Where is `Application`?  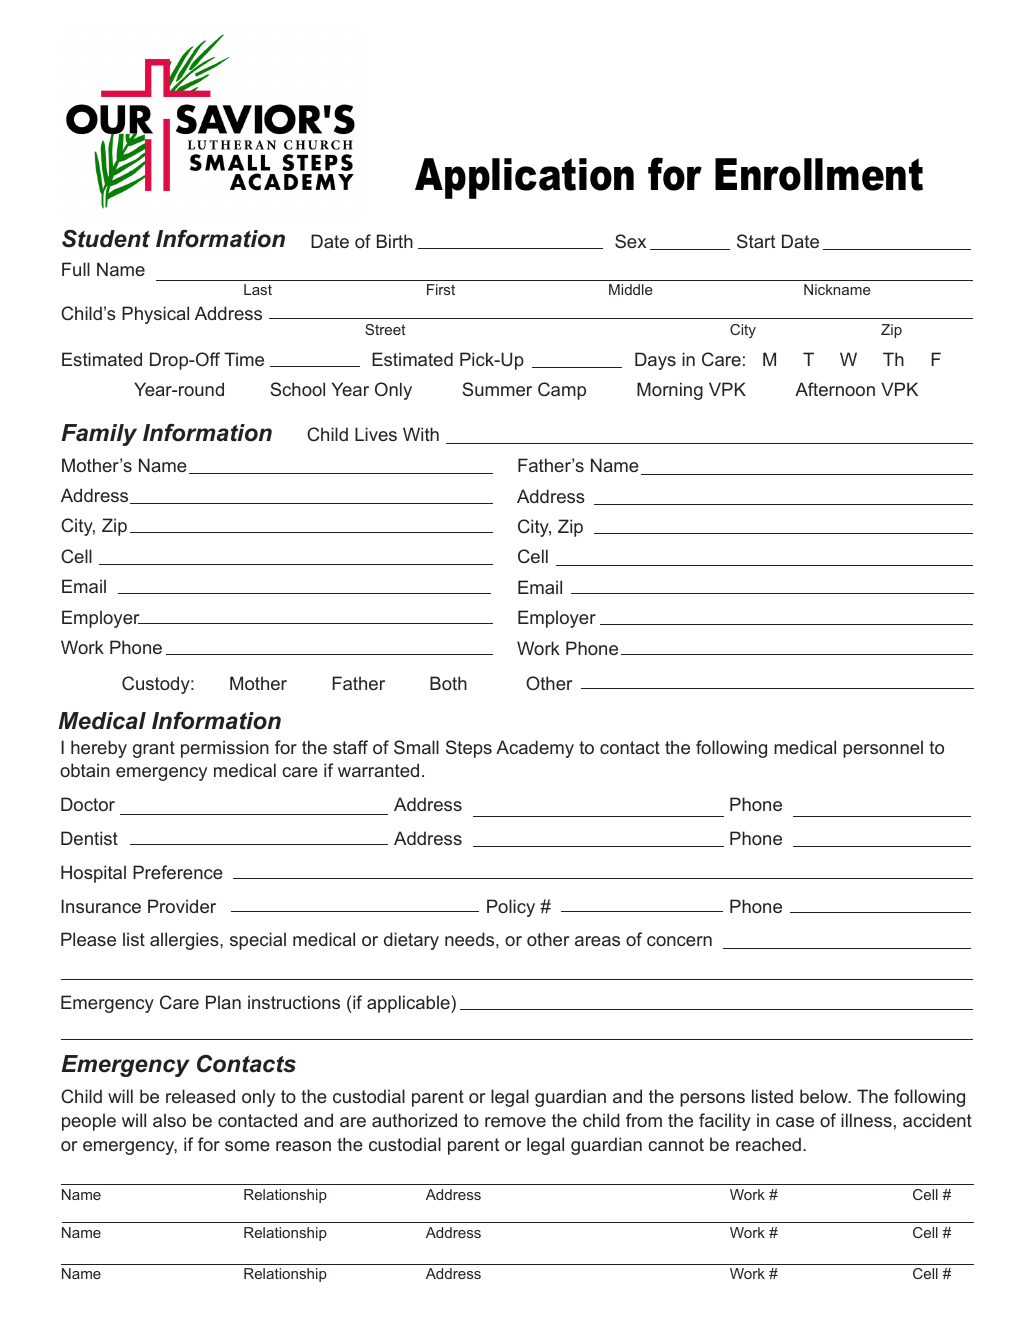 Application is located at coordinates (524, 178).
